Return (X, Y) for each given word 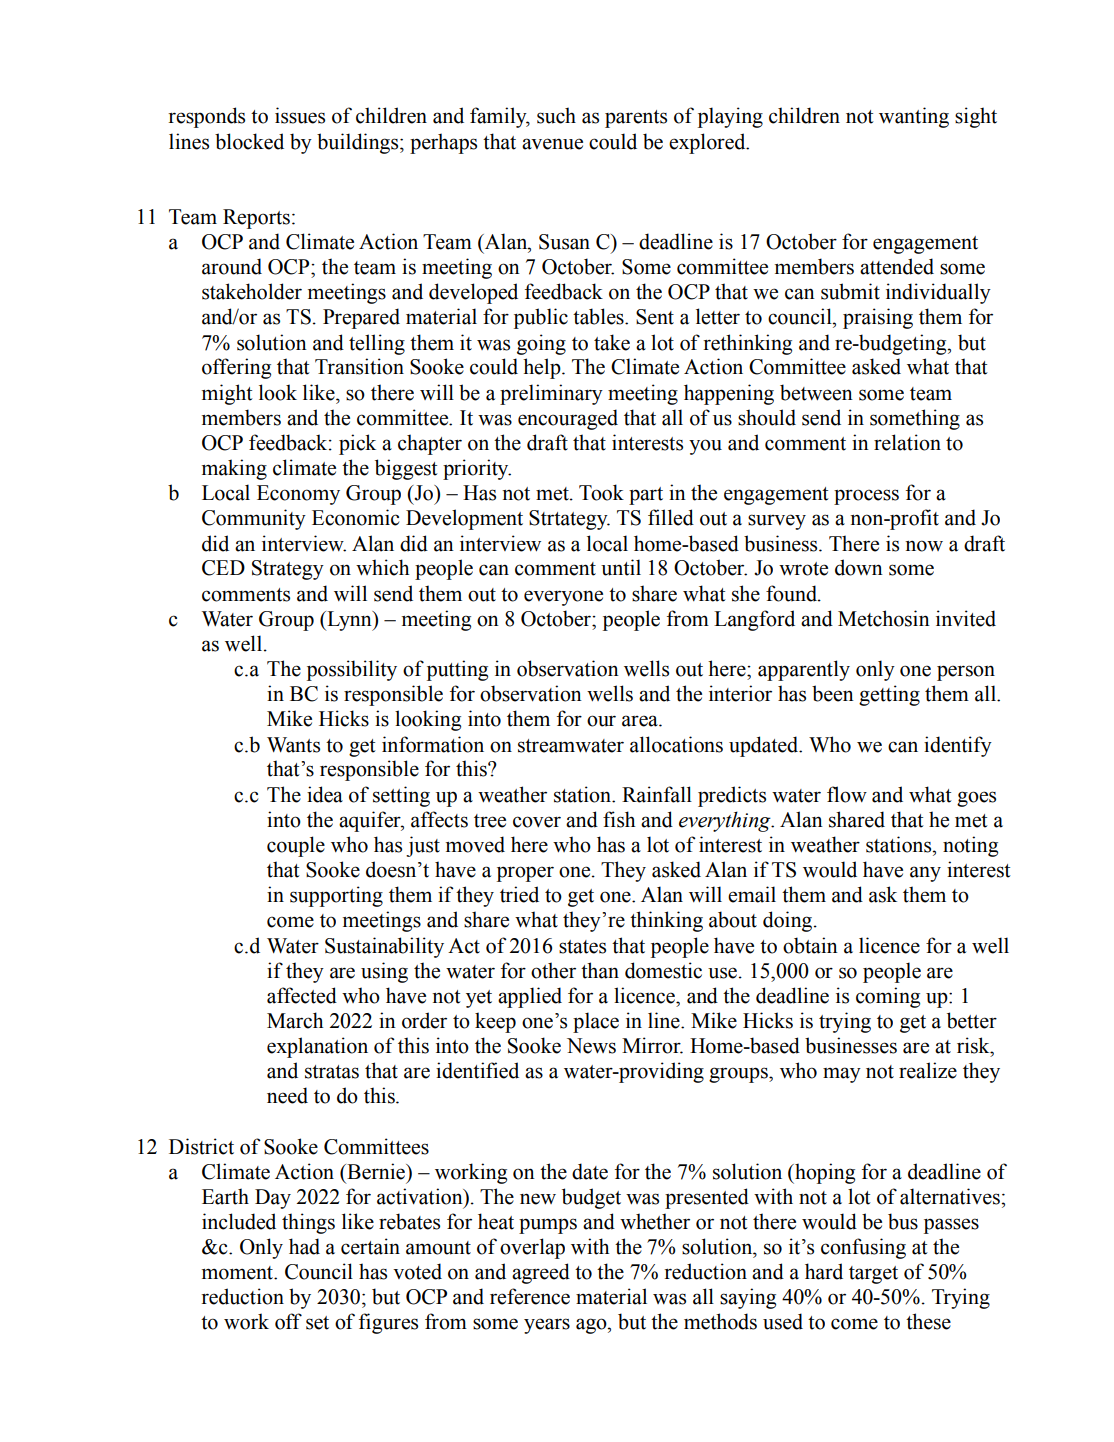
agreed (541, 1273)
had (304, 1246)
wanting (914, 117)
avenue (552, 144)
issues (300, 115)
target (873, 1275)
